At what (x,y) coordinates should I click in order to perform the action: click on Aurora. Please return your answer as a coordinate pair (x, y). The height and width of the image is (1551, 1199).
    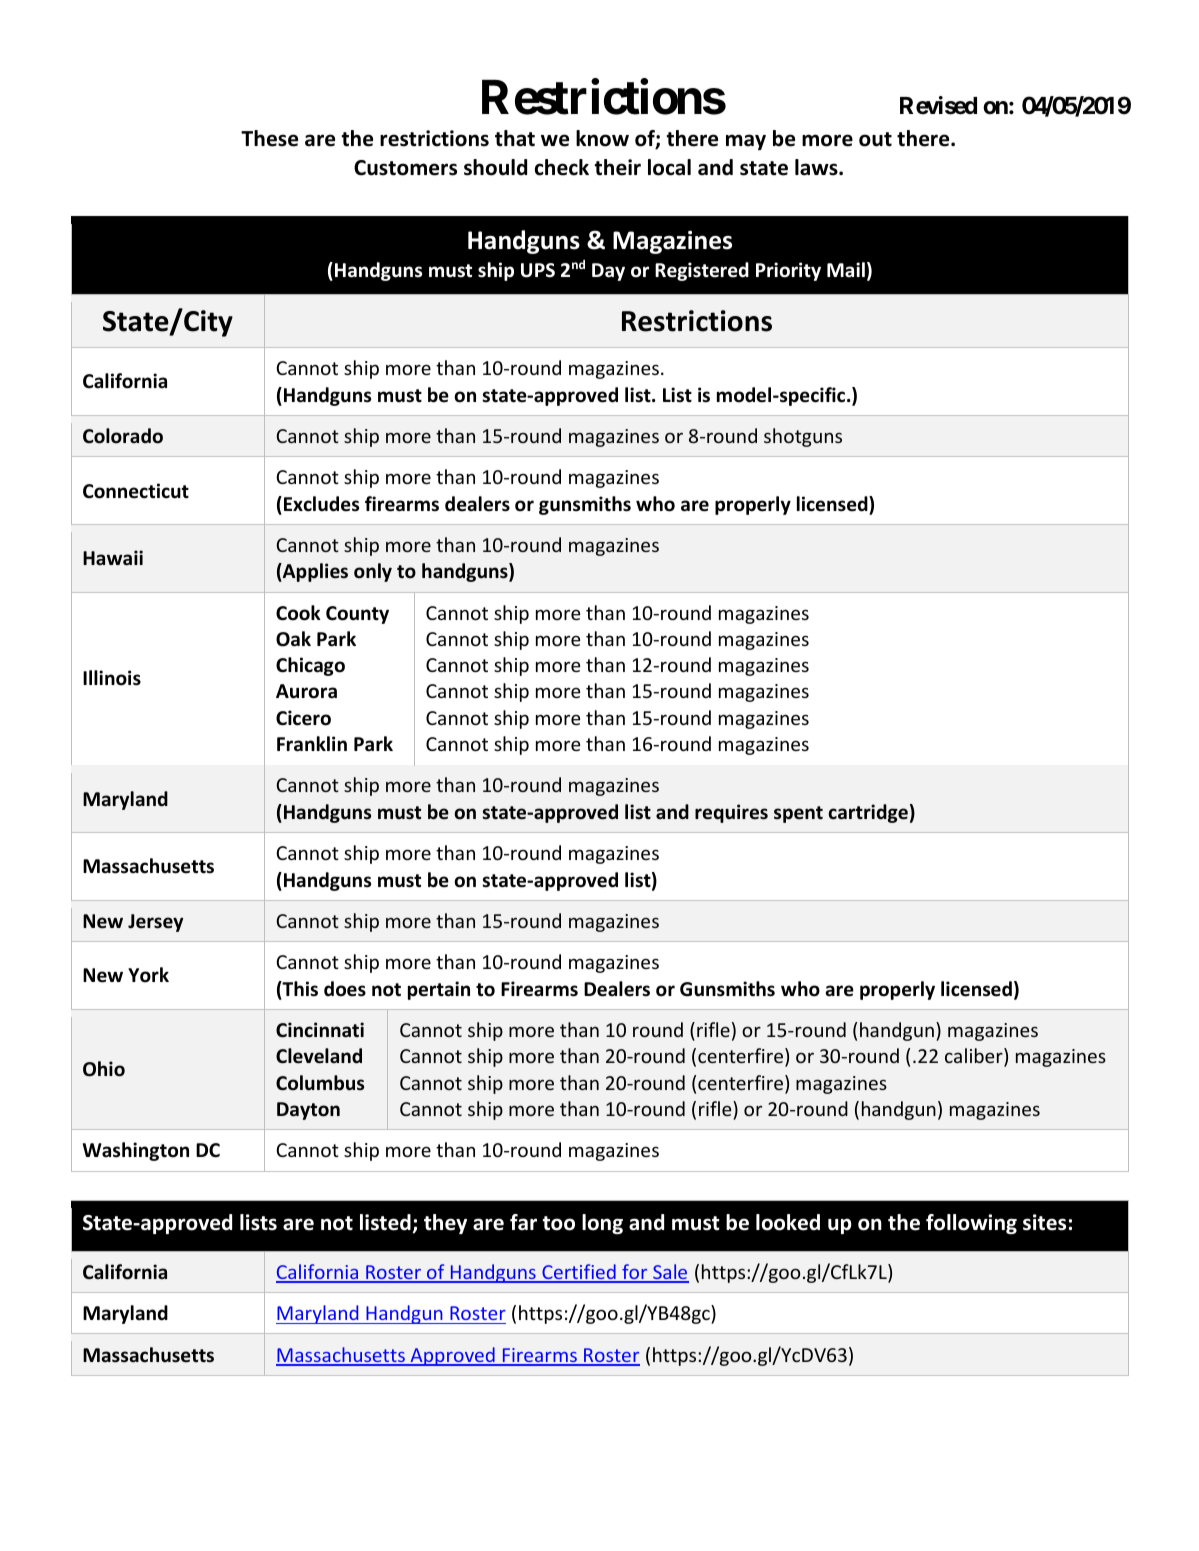
    Looking at the image, I should click on (306, 691).
